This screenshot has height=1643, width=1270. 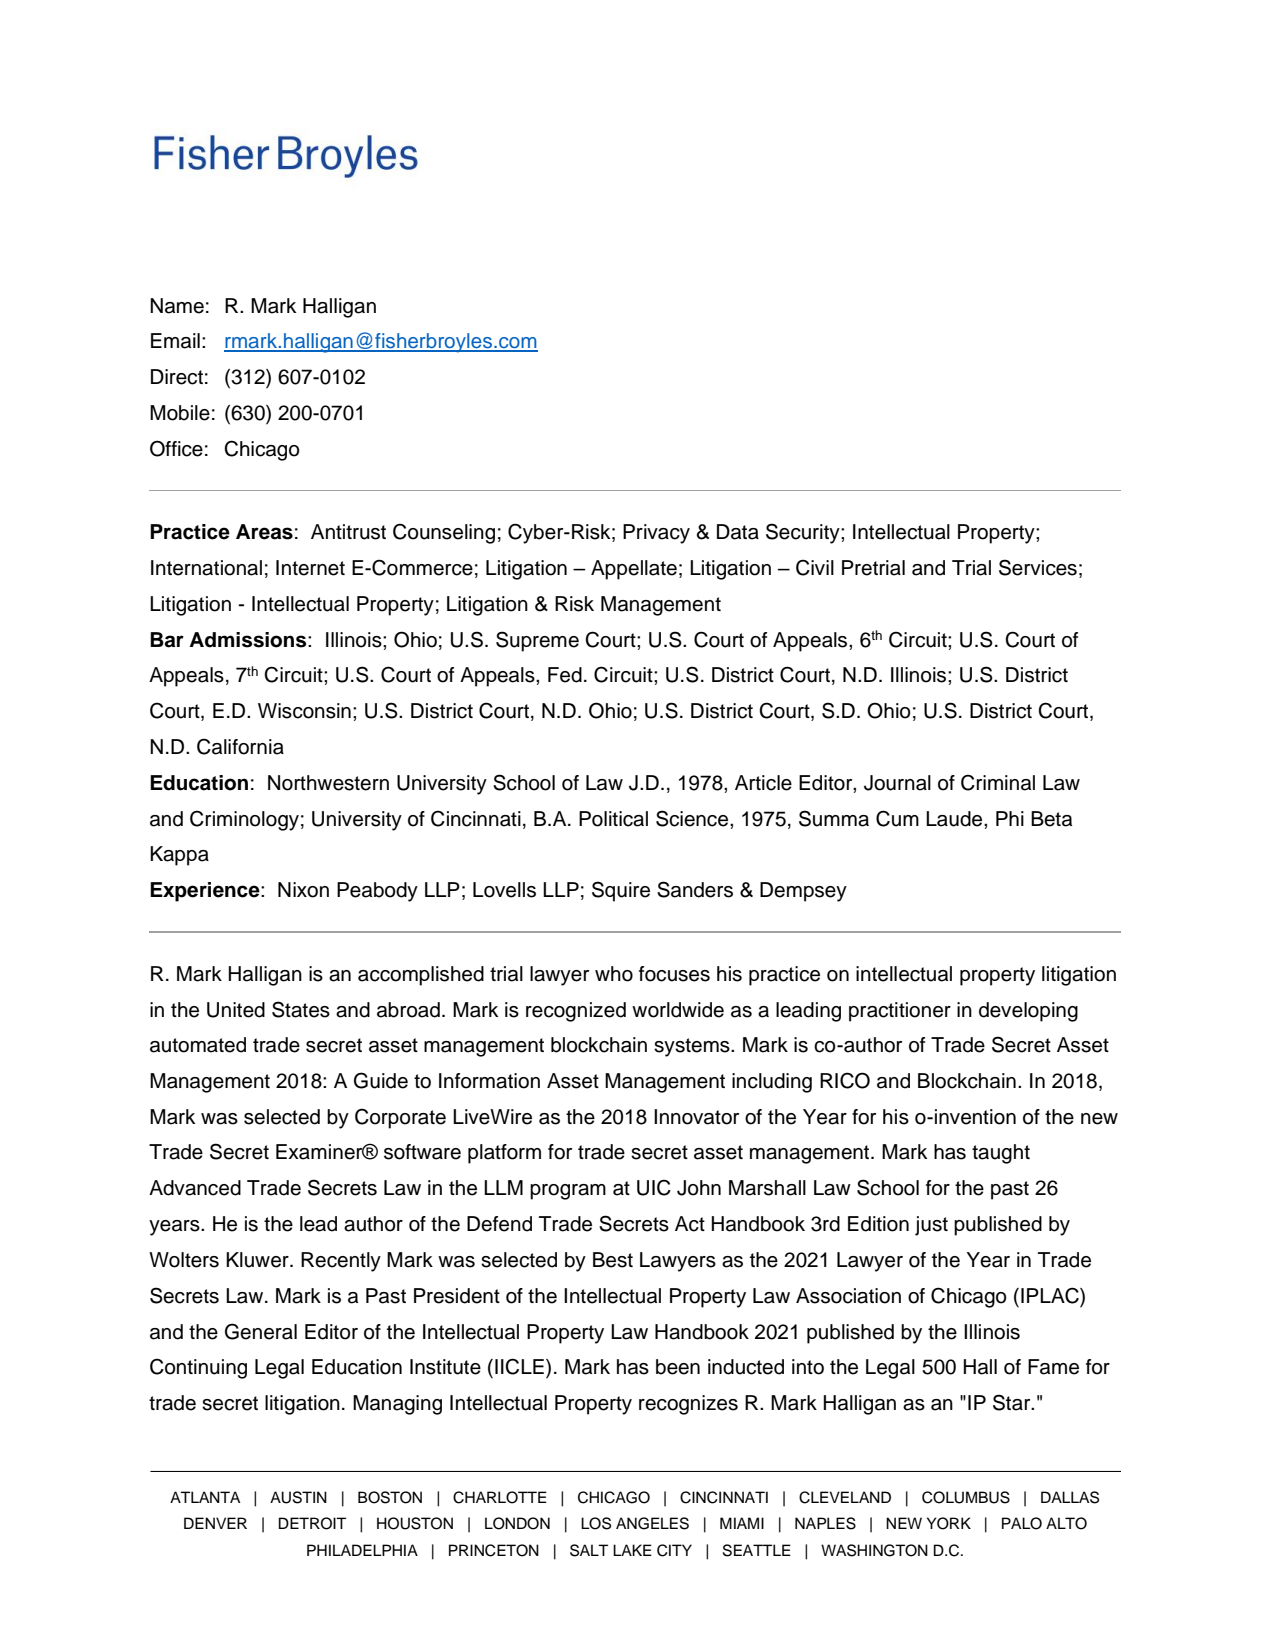 I want to click on Email, so click(x=175, y=341).
